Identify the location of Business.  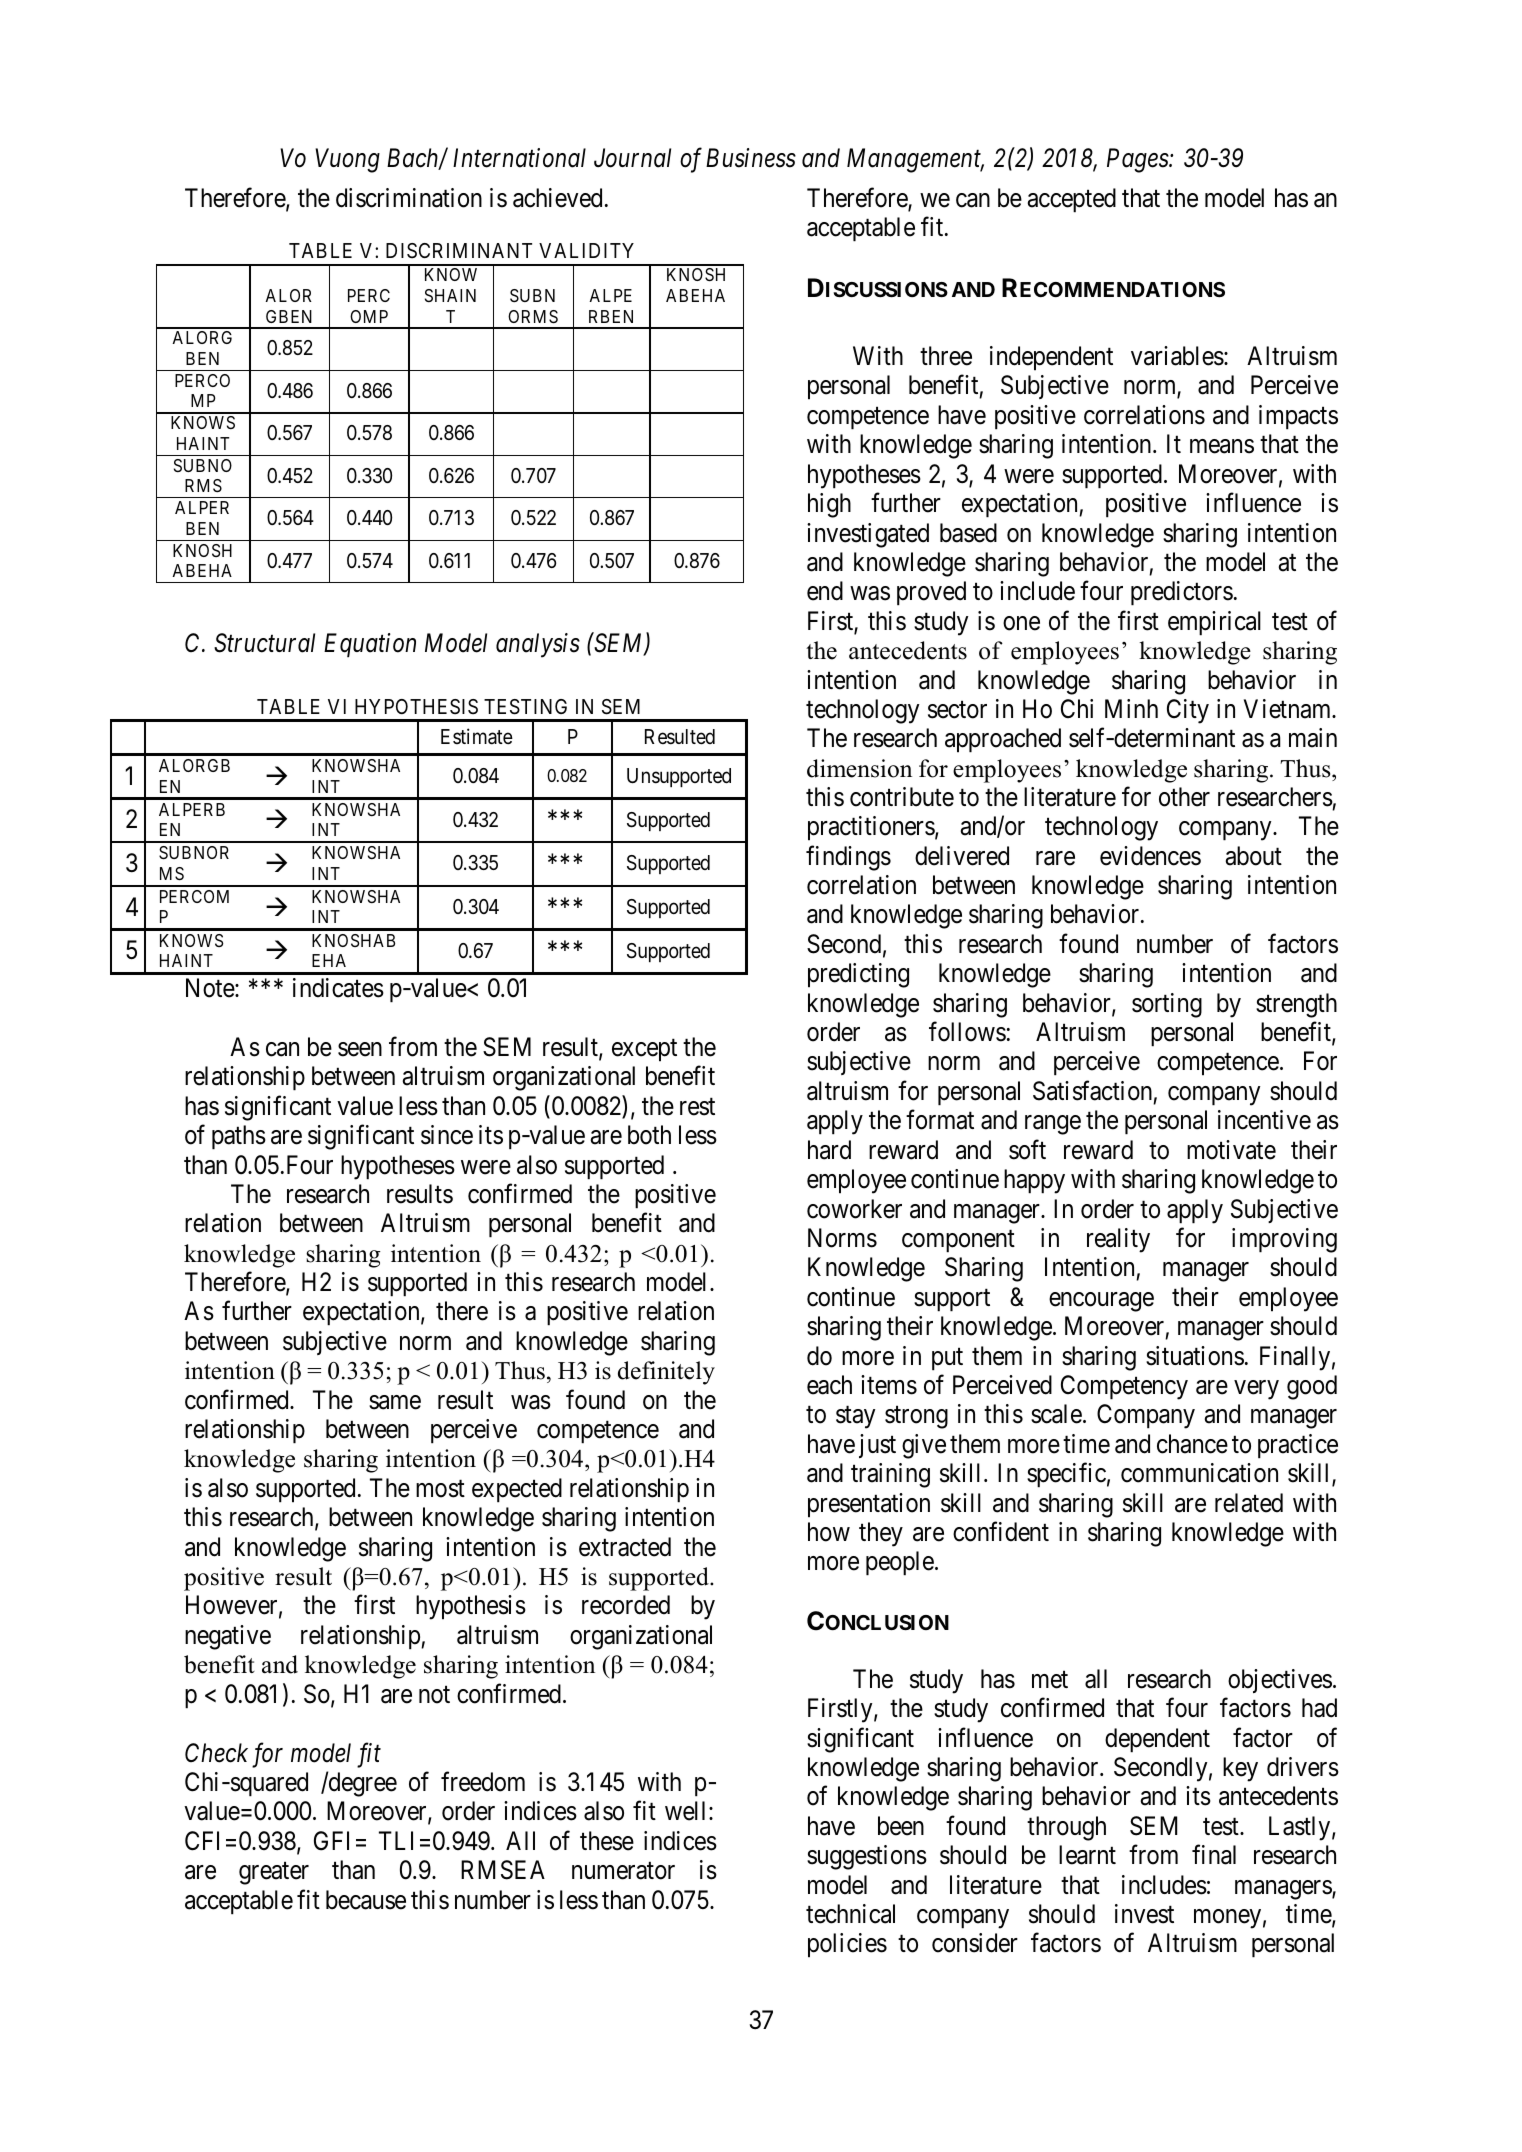
(751, 158).
